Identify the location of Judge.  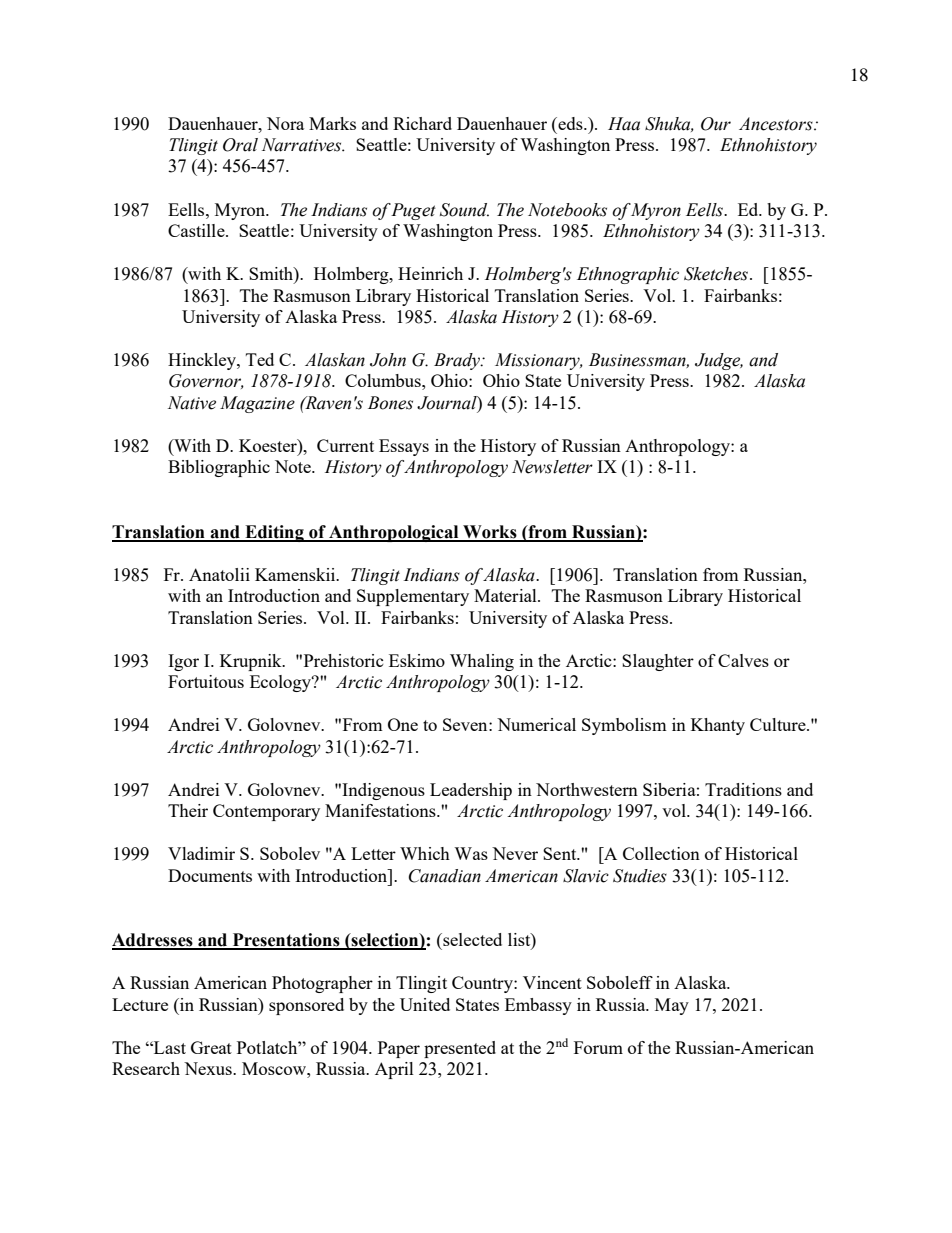
(719, 361).
